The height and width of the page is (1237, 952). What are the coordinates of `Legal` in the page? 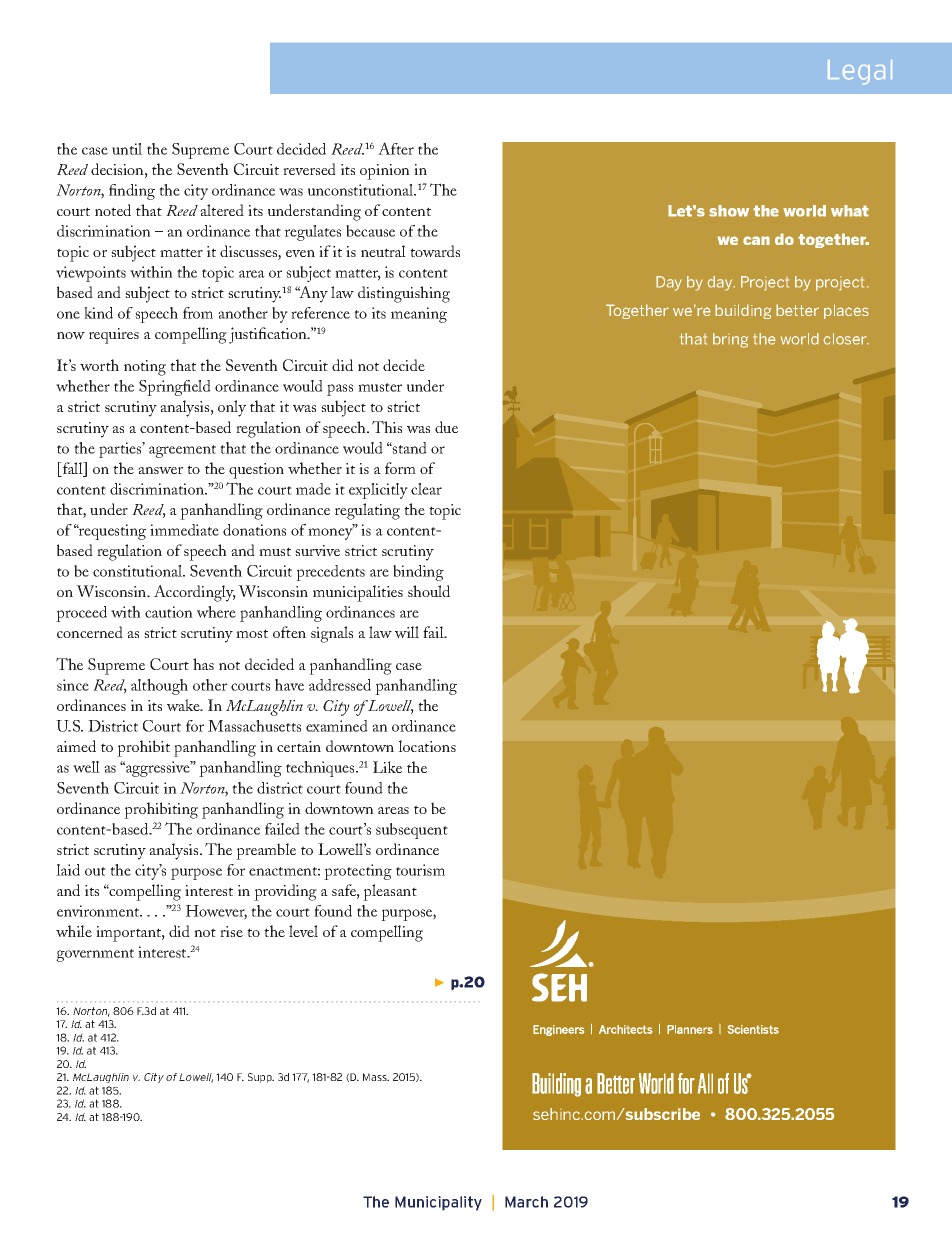 It's located at (860, 72).
